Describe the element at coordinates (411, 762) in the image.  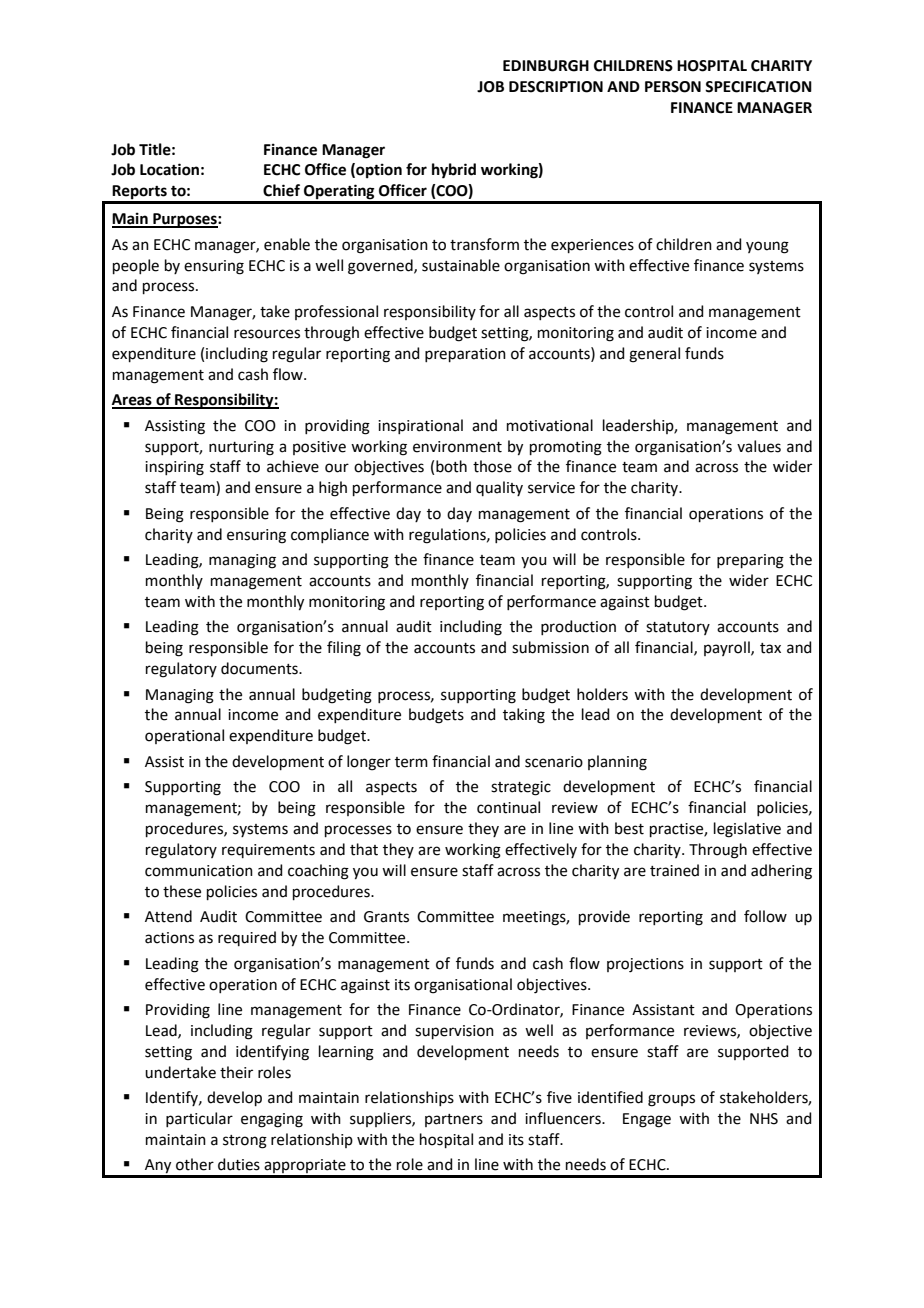
I see `term` at that location.
